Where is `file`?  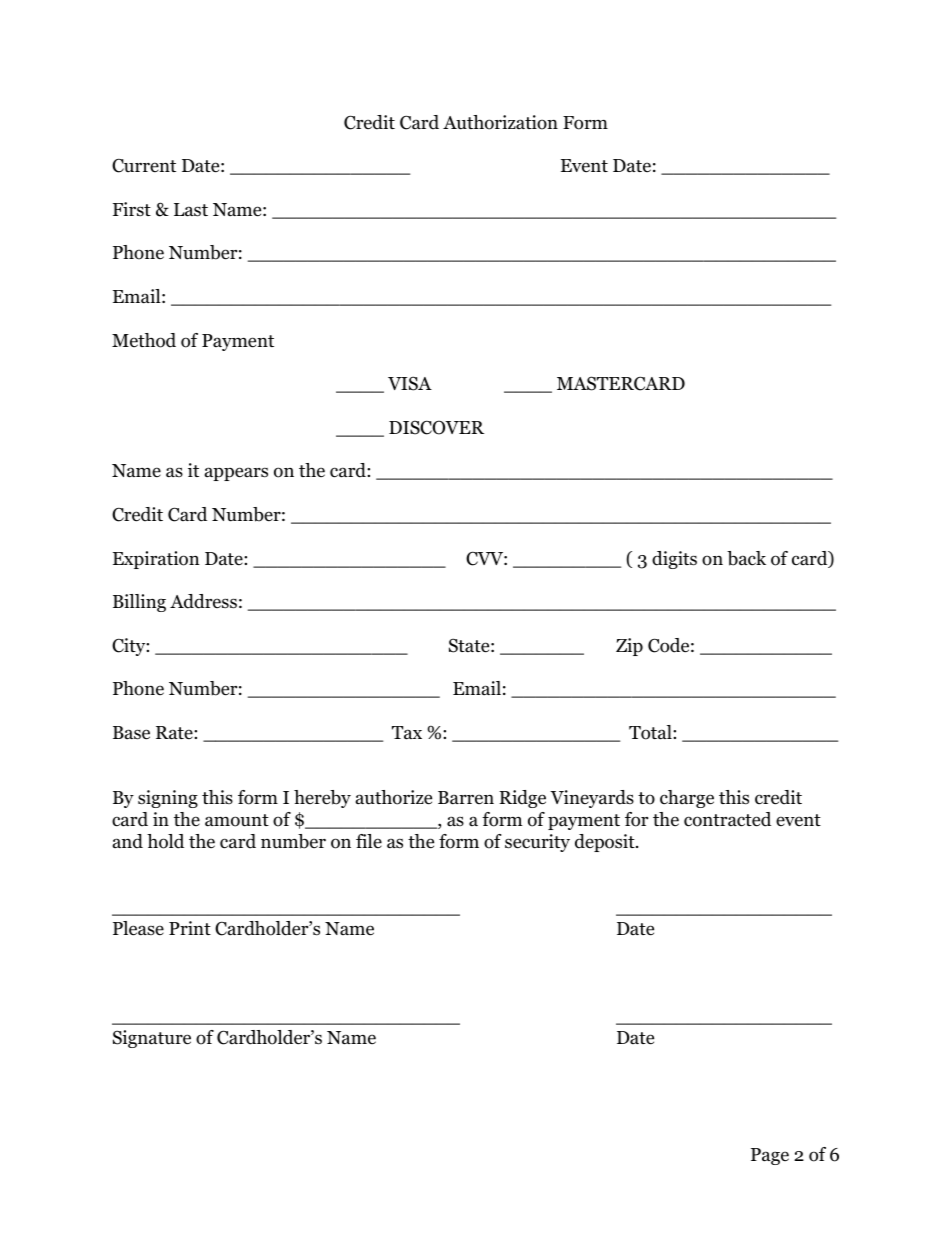
file is located at coordinates (369, 841).
